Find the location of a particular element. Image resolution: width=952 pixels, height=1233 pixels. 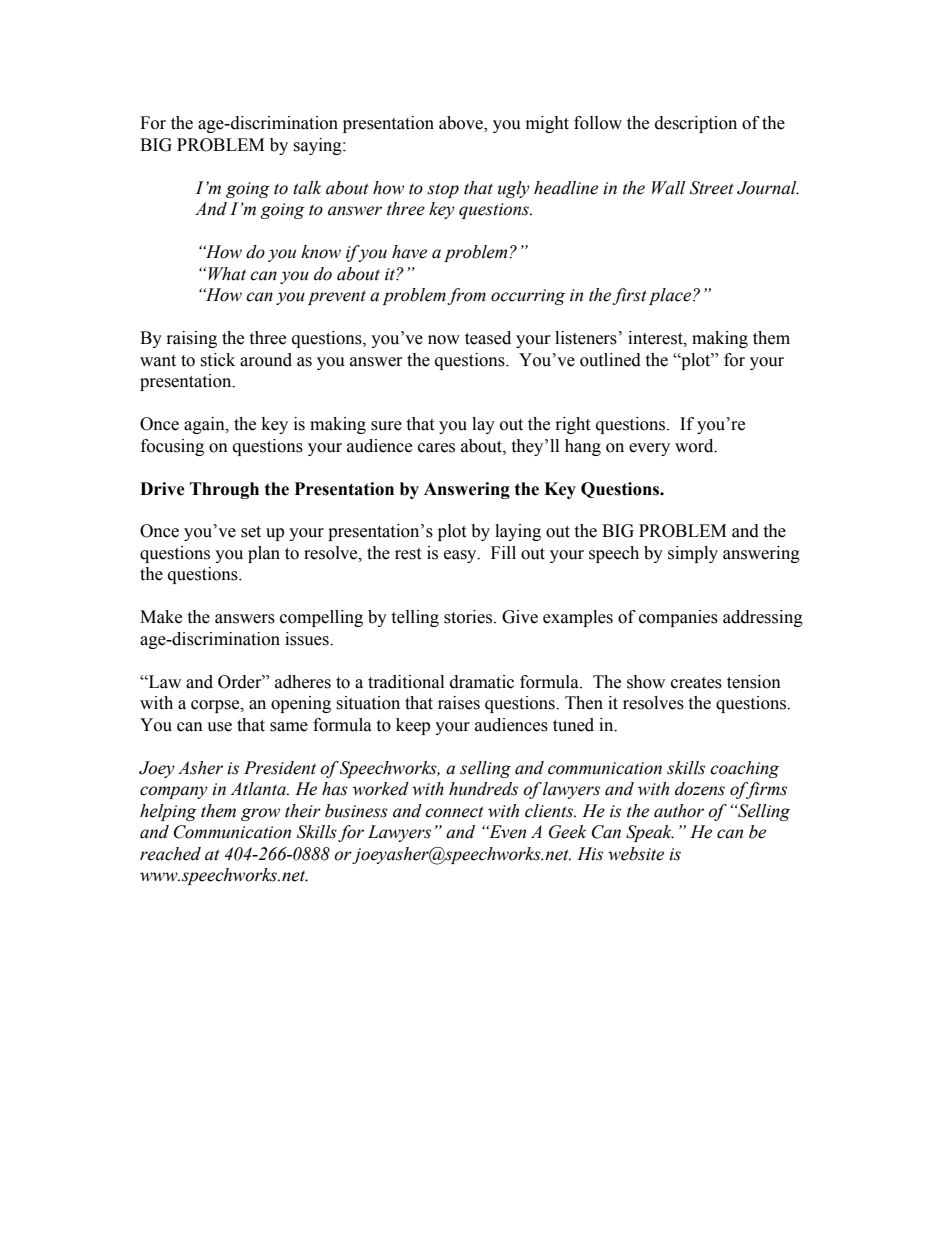

cares is located at coordinates (436, 448).
